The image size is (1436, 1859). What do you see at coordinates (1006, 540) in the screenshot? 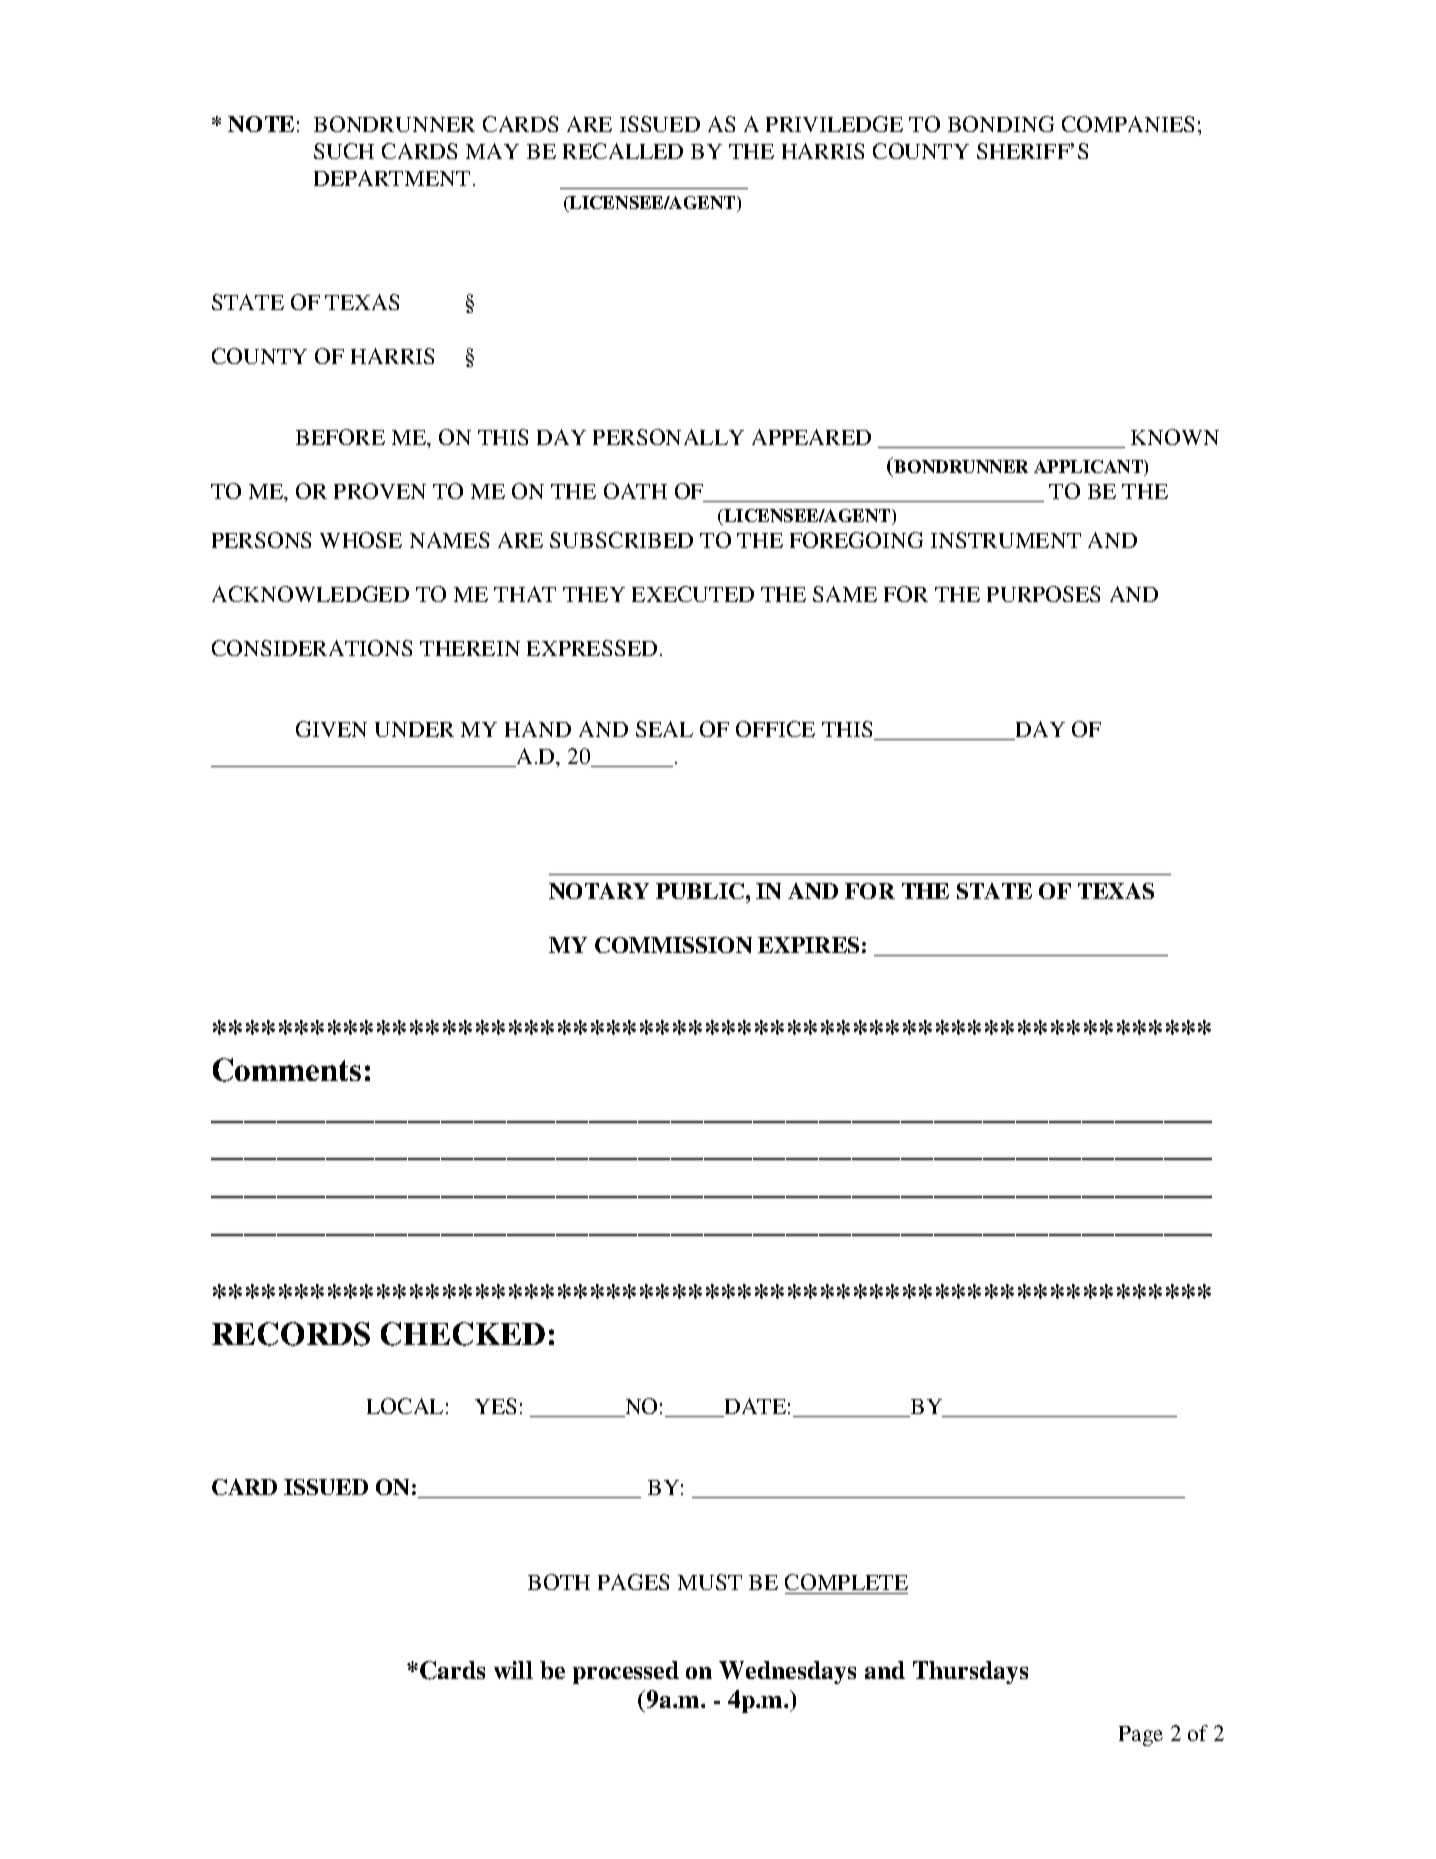
I see `INSTRUMENT` at bounding box center [1006, 540].
